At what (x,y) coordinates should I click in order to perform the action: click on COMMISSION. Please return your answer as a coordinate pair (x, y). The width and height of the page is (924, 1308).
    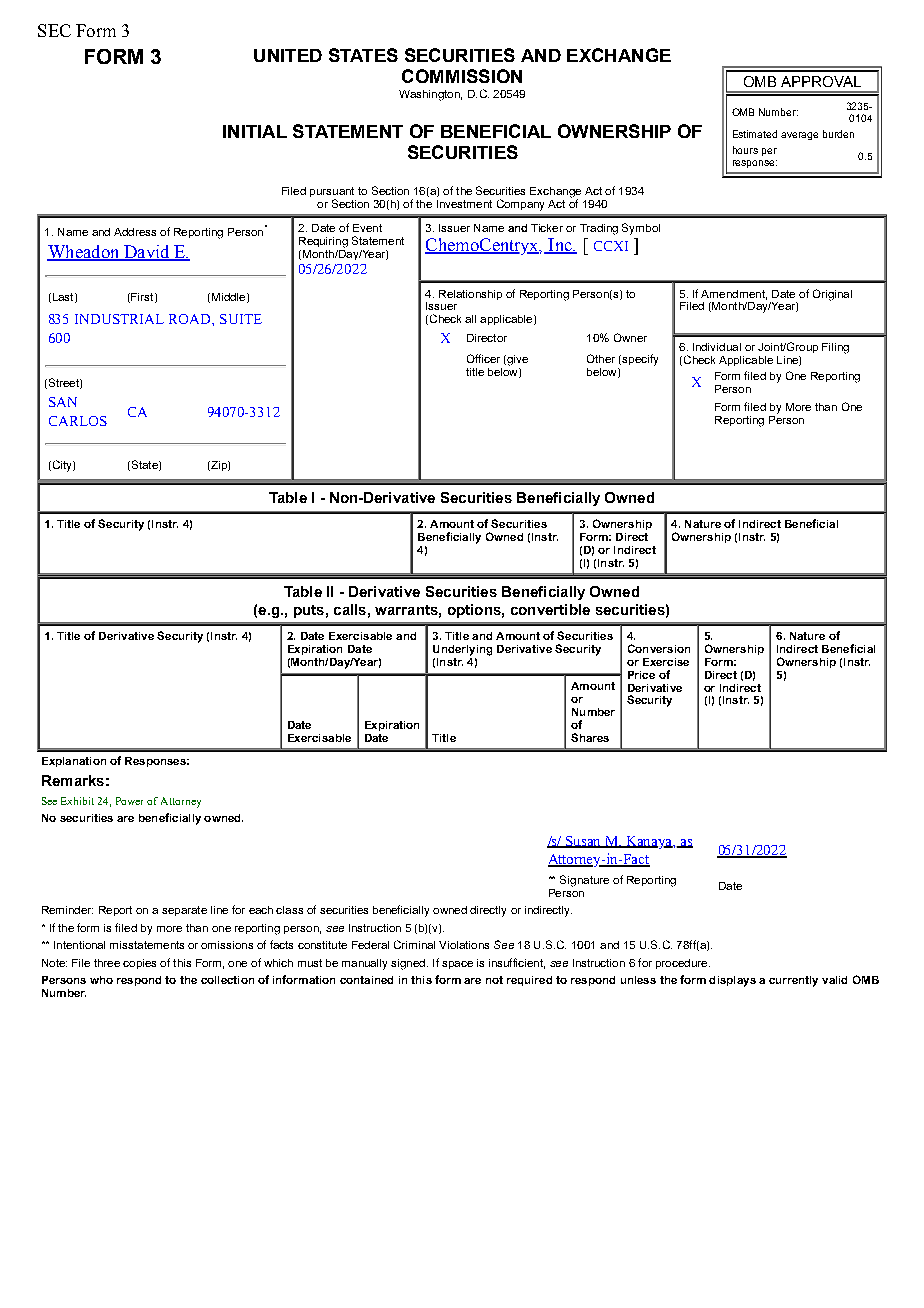
    Looking at the image, I should click on (462, 76).
